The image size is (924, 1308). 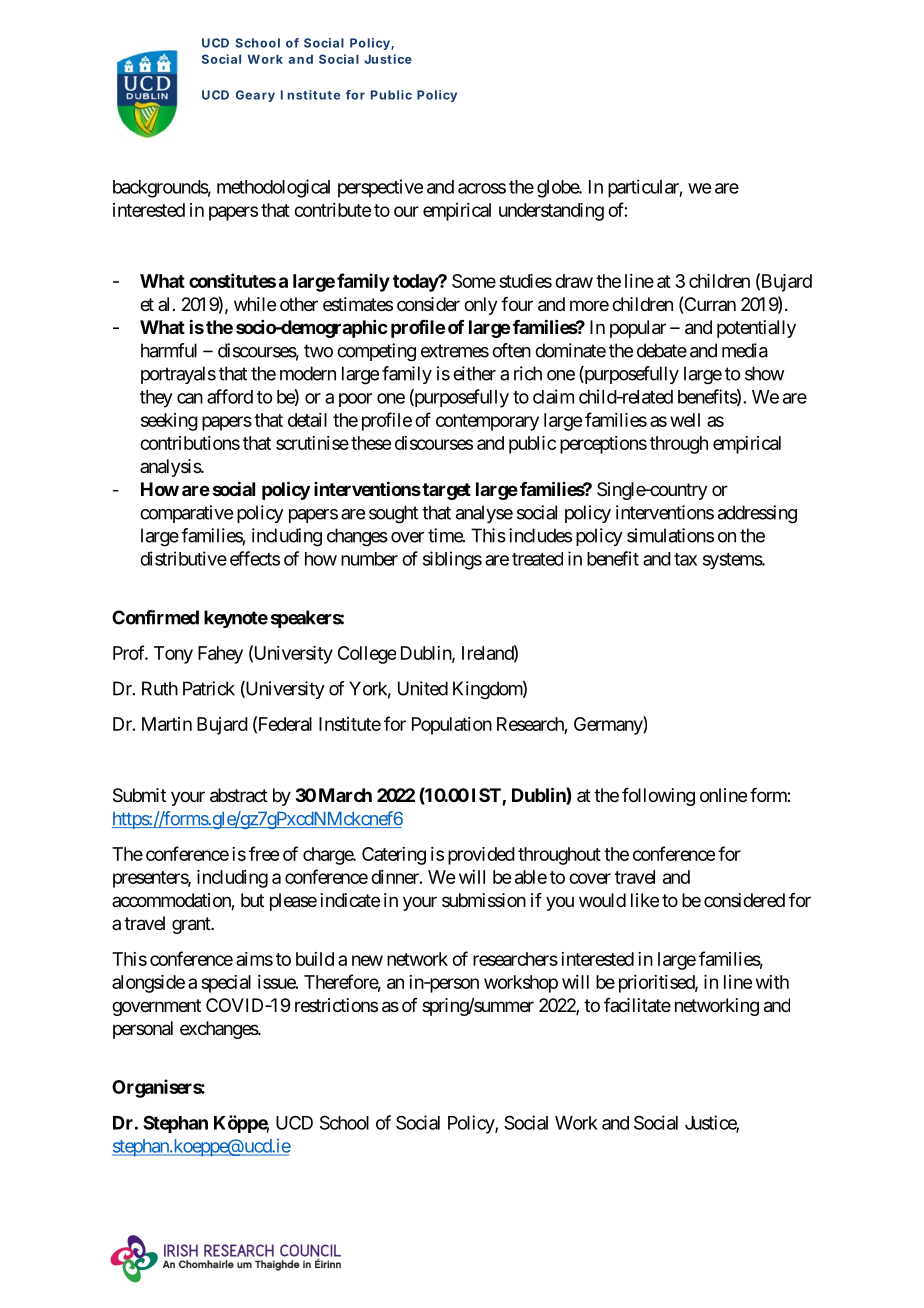 What do you see at coordinates (474, 281) in the screenshot?
I see `Some` at bounding box center [474, 281].
